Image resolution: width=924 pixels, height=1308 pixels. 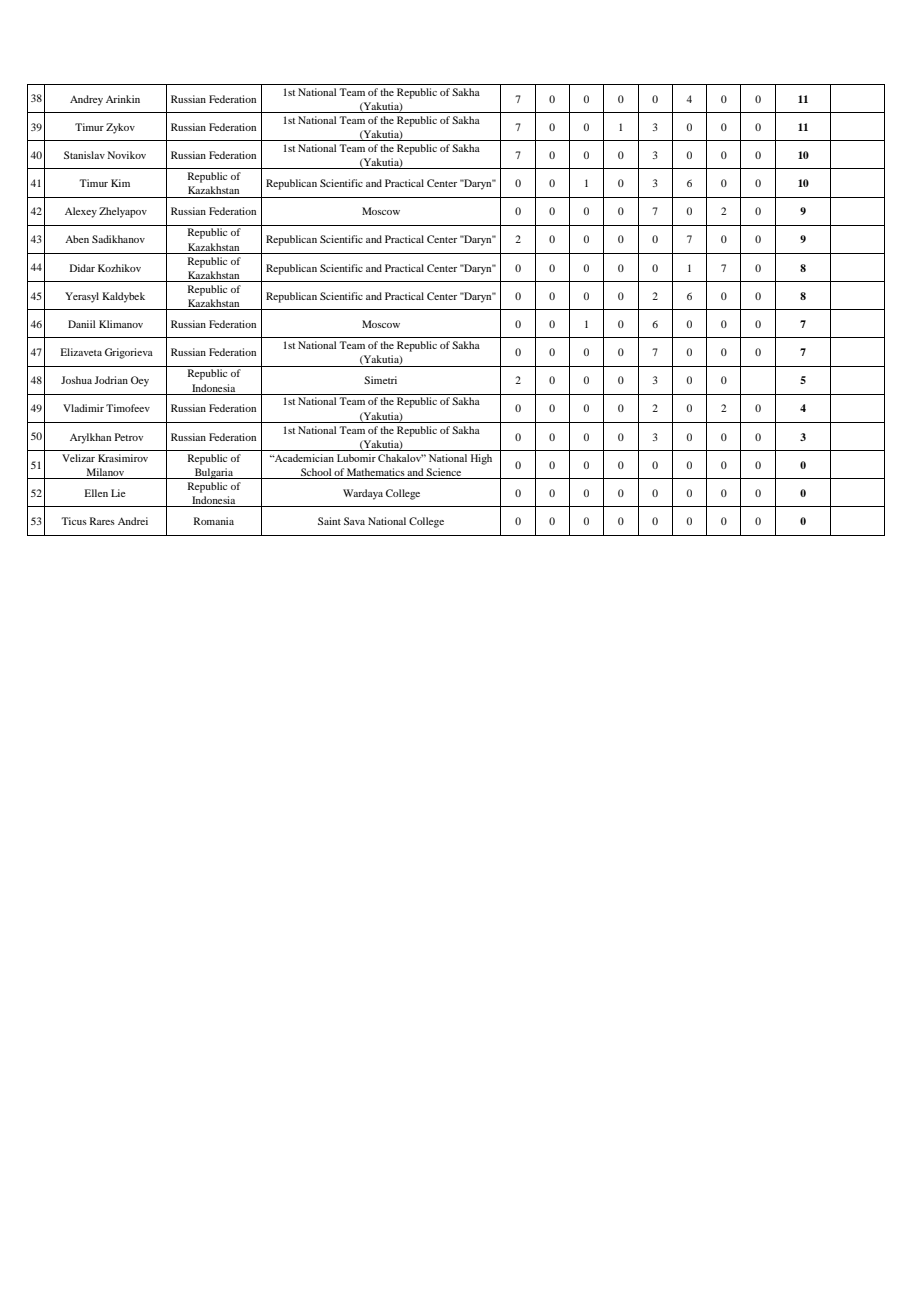 I want to click on Saint, so click(x=329, y=521).
